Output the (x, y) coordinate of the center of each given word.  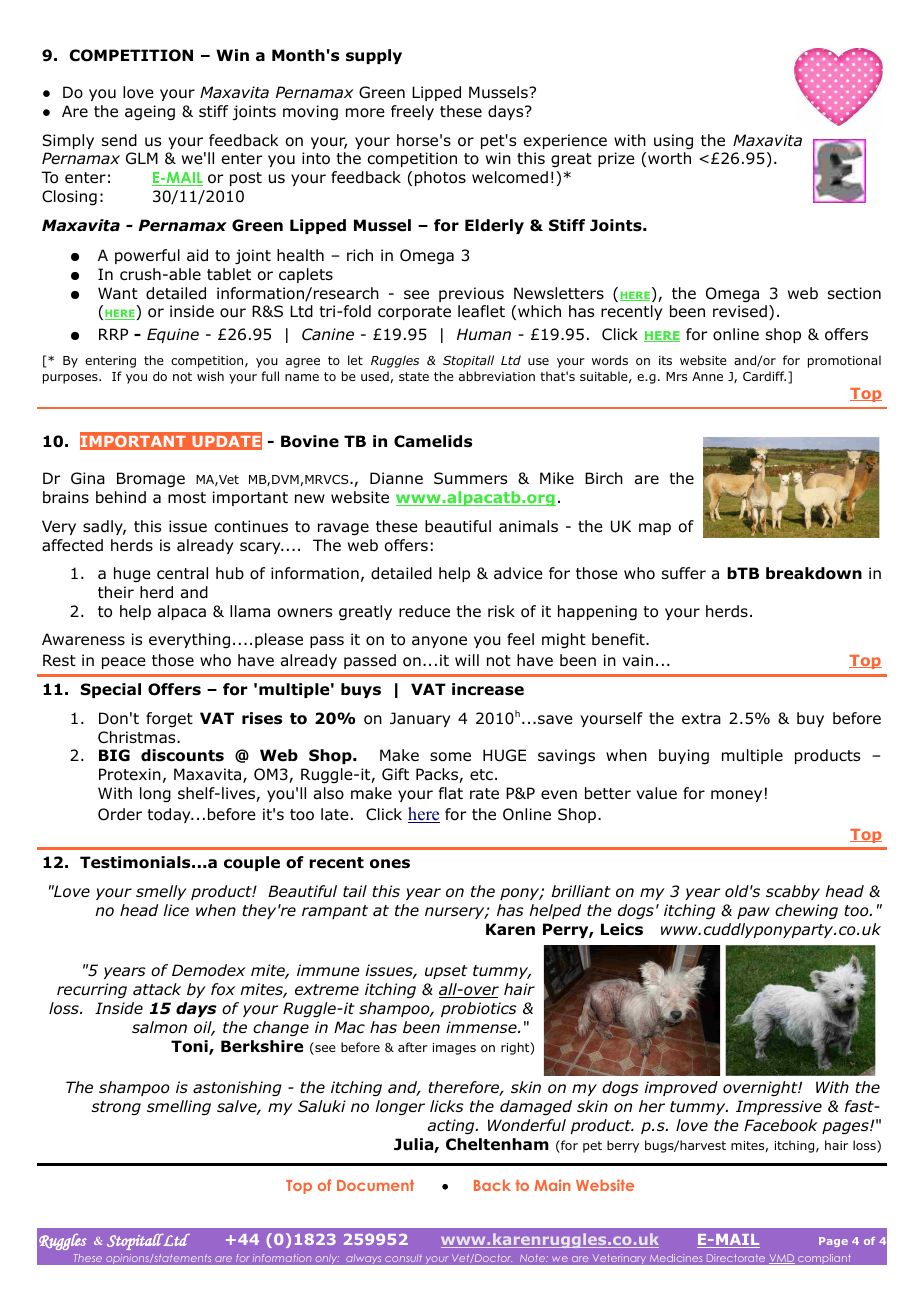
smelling (179, 1107)
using (673, 141)
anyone (439, 642)
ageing (150, 113)
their (116, 592)
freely (412, 112)
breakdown (814, 573)
